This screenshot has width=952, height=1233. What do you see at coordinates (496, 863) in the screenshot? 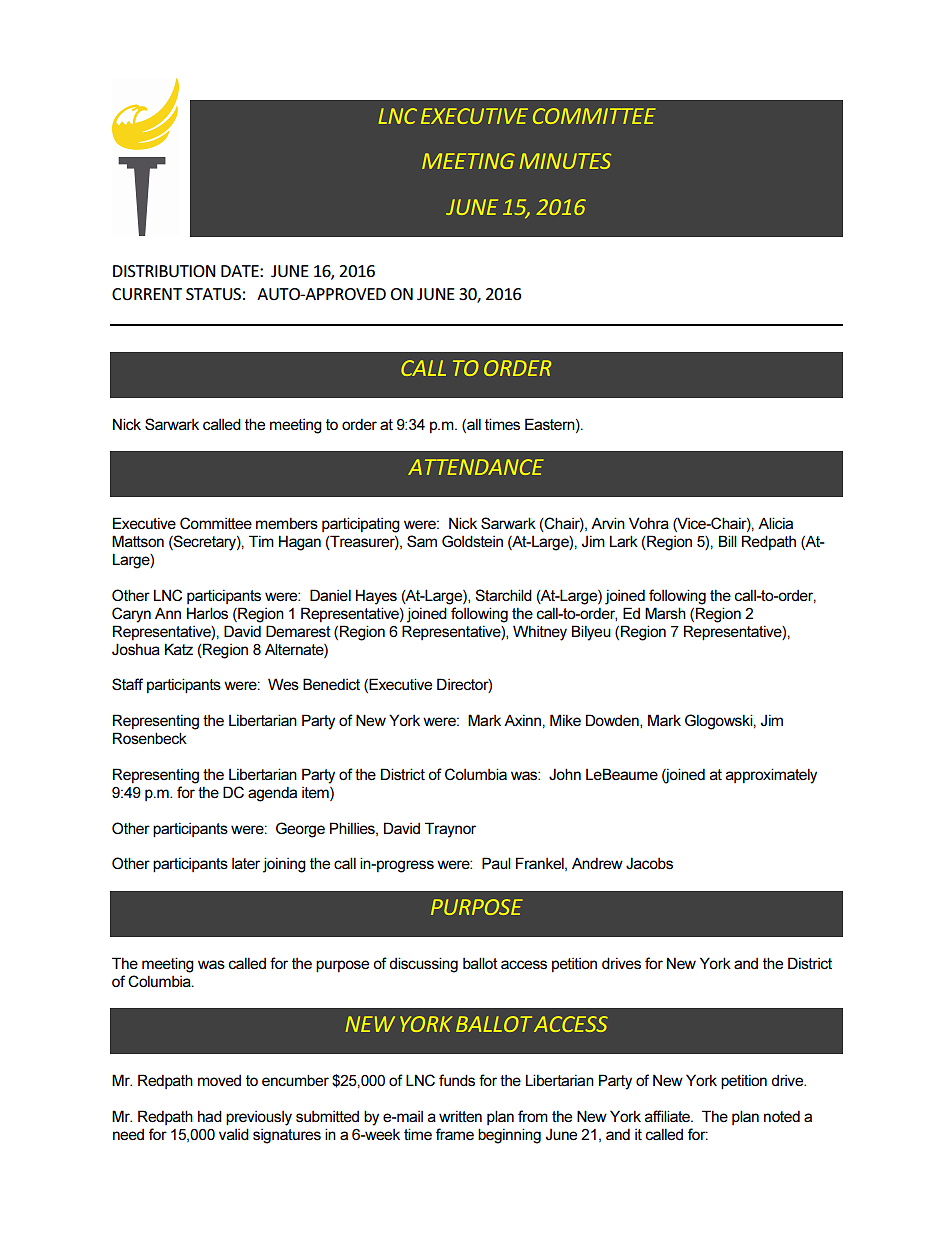
I see `Paul` at bounding box center [496, 863].
